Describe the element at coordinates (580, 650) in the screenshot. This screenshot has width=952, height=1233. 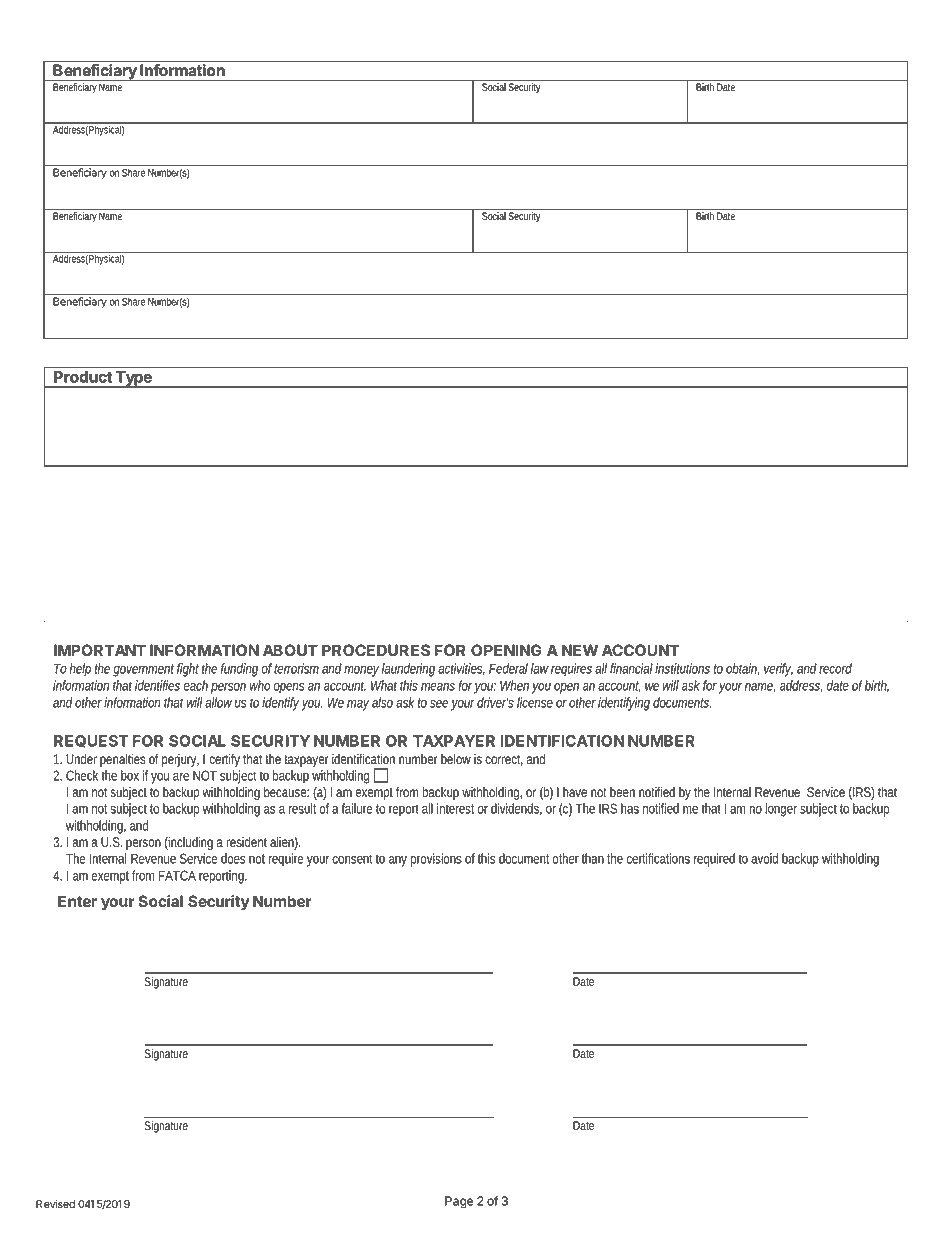
I see `NEW` at that location.
